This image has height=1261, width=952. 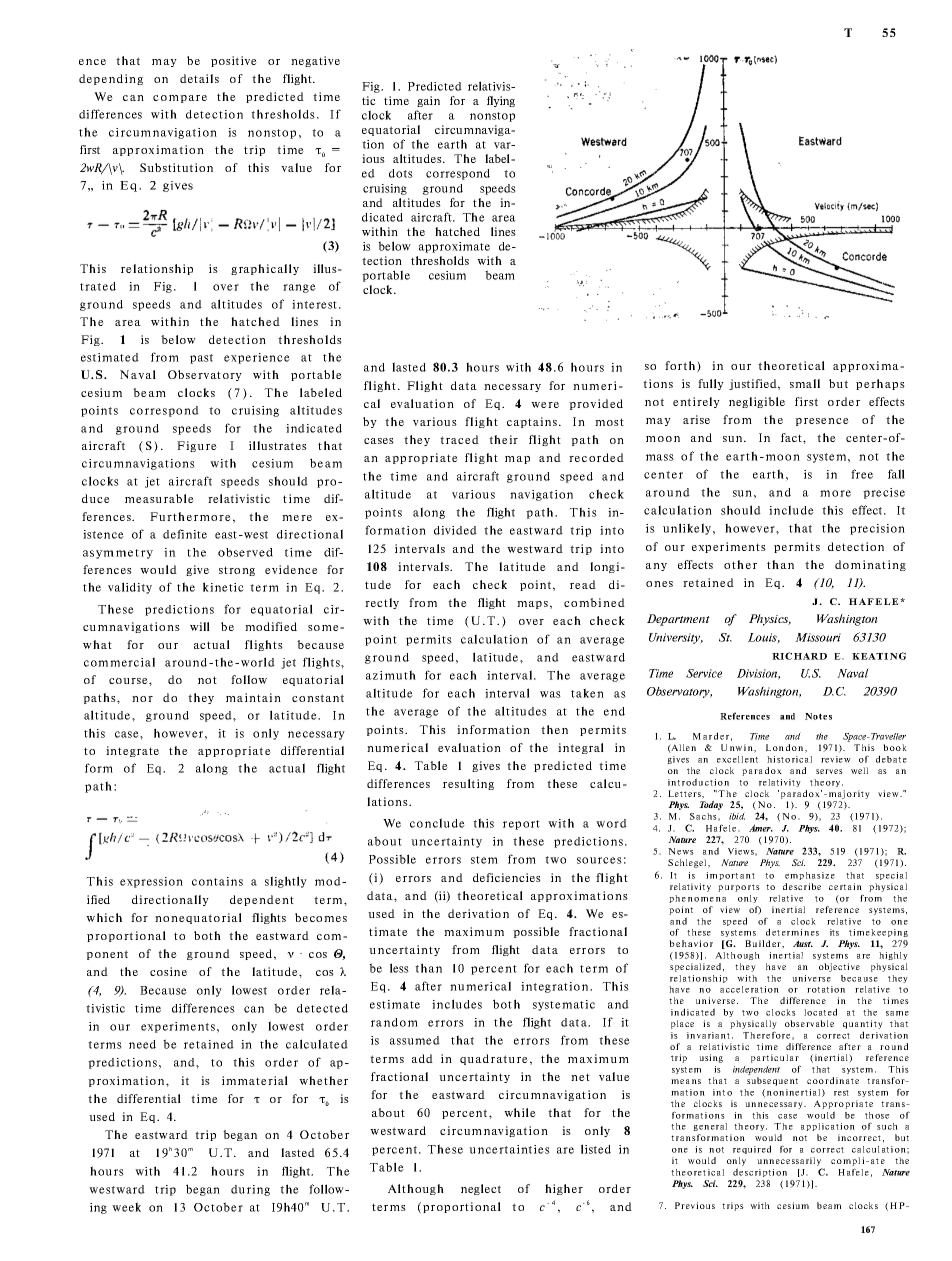 I want to click on flying, so click(x=501, y=101).
